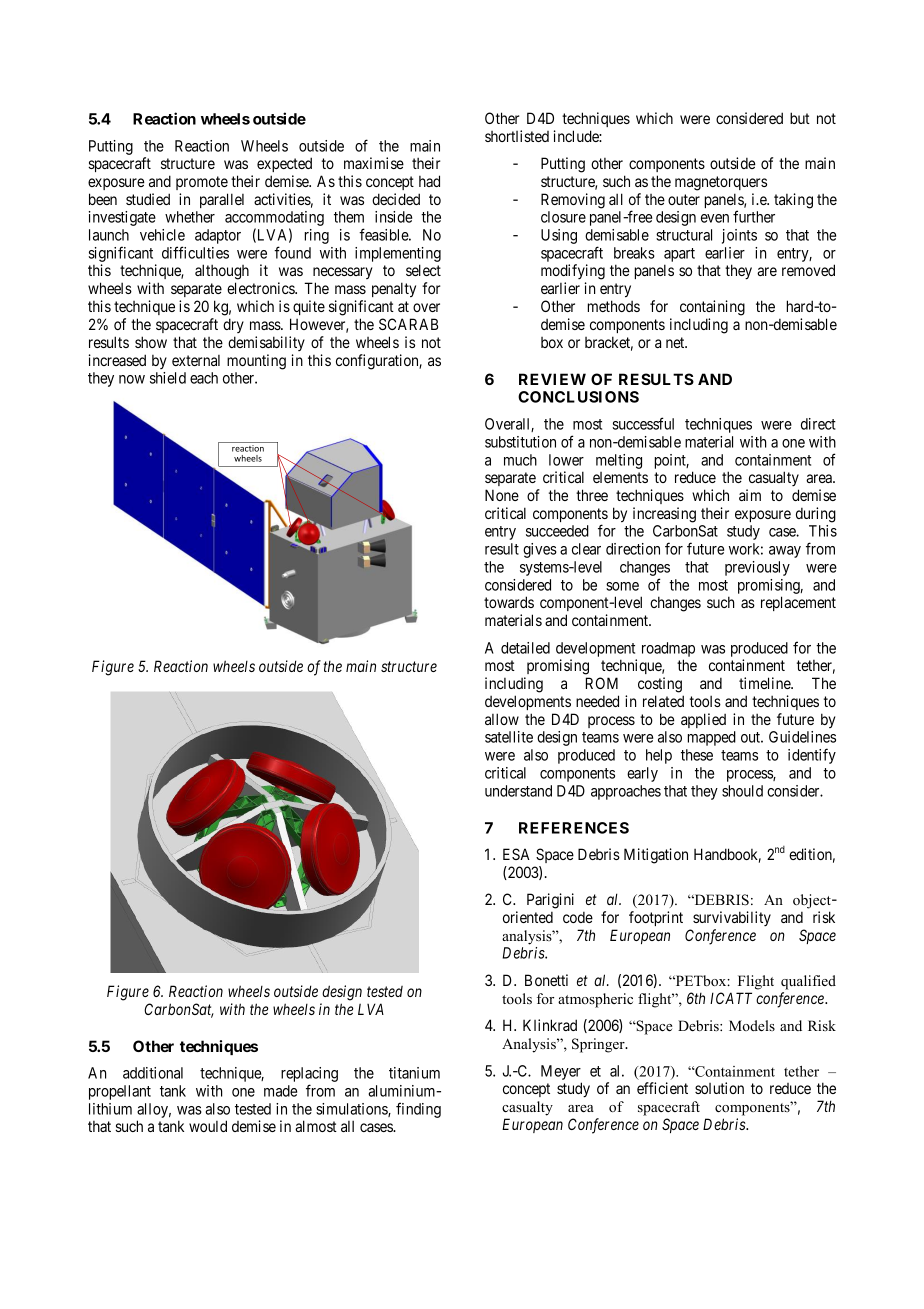 The width and height of the screenshot is (924, 1309). Describe the element at coordinates (684, 199) in the screenshot. I see `outer` at that location.
